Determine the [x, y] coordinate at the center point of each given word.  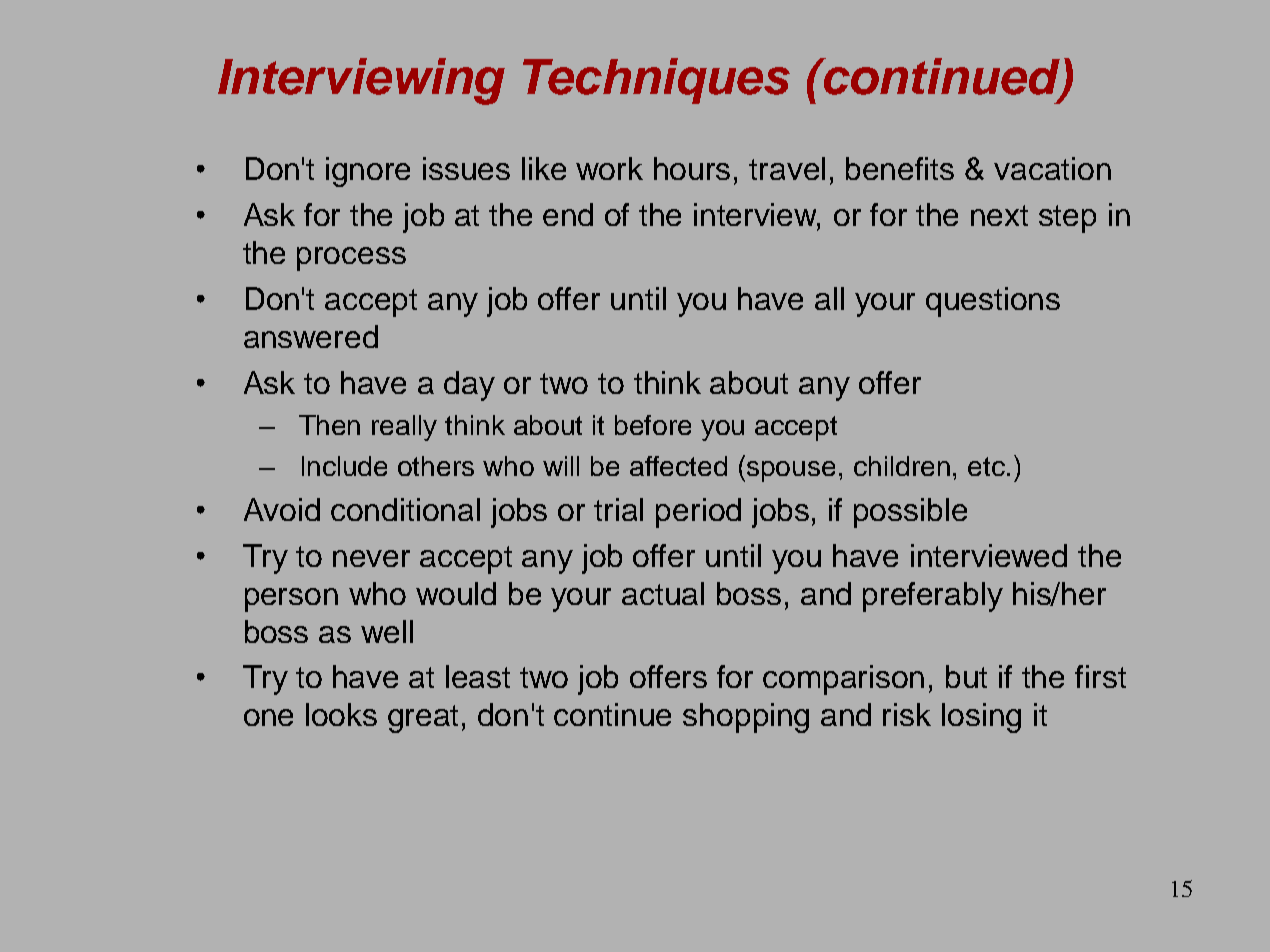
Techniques [656, 81]
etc [986, 466]
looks [341, 714]
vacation [1052, 168]
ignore [368, 172]
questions [993, 302]
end [568, 214]
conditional [405, 509]
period [698, 513]
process [351, 259]
